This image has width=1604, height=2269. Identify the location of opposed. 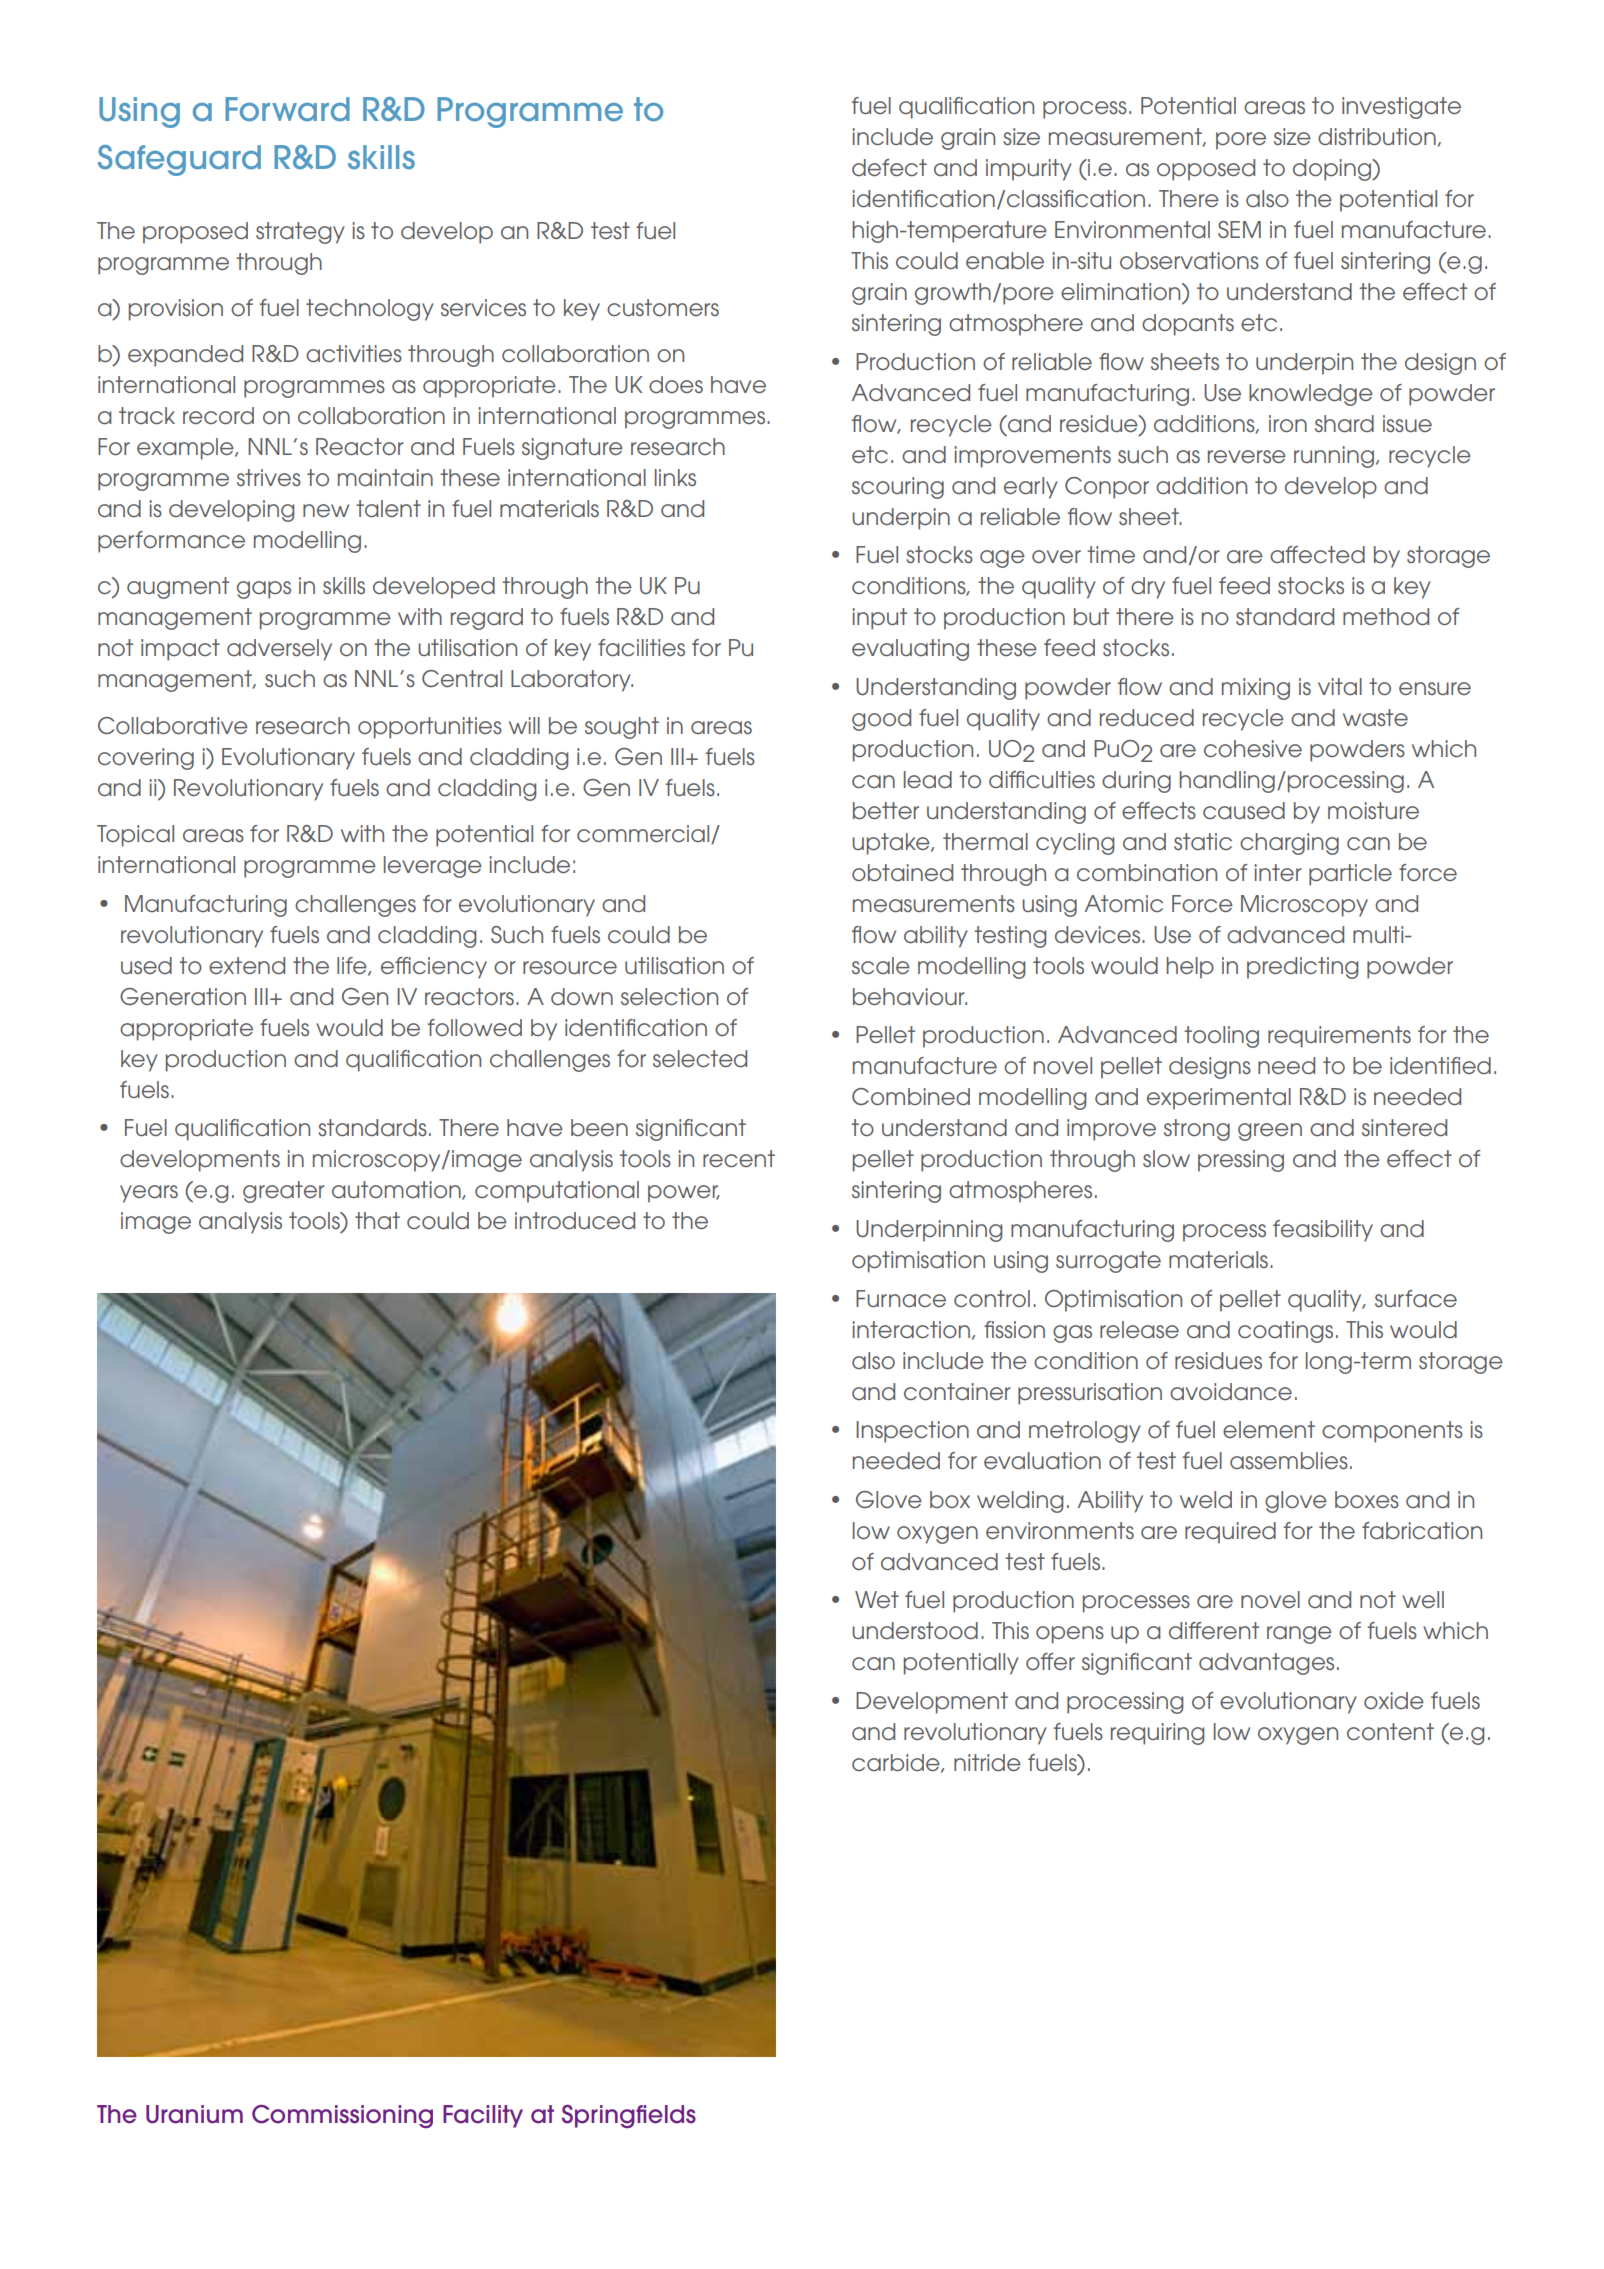
(1206, 170).
